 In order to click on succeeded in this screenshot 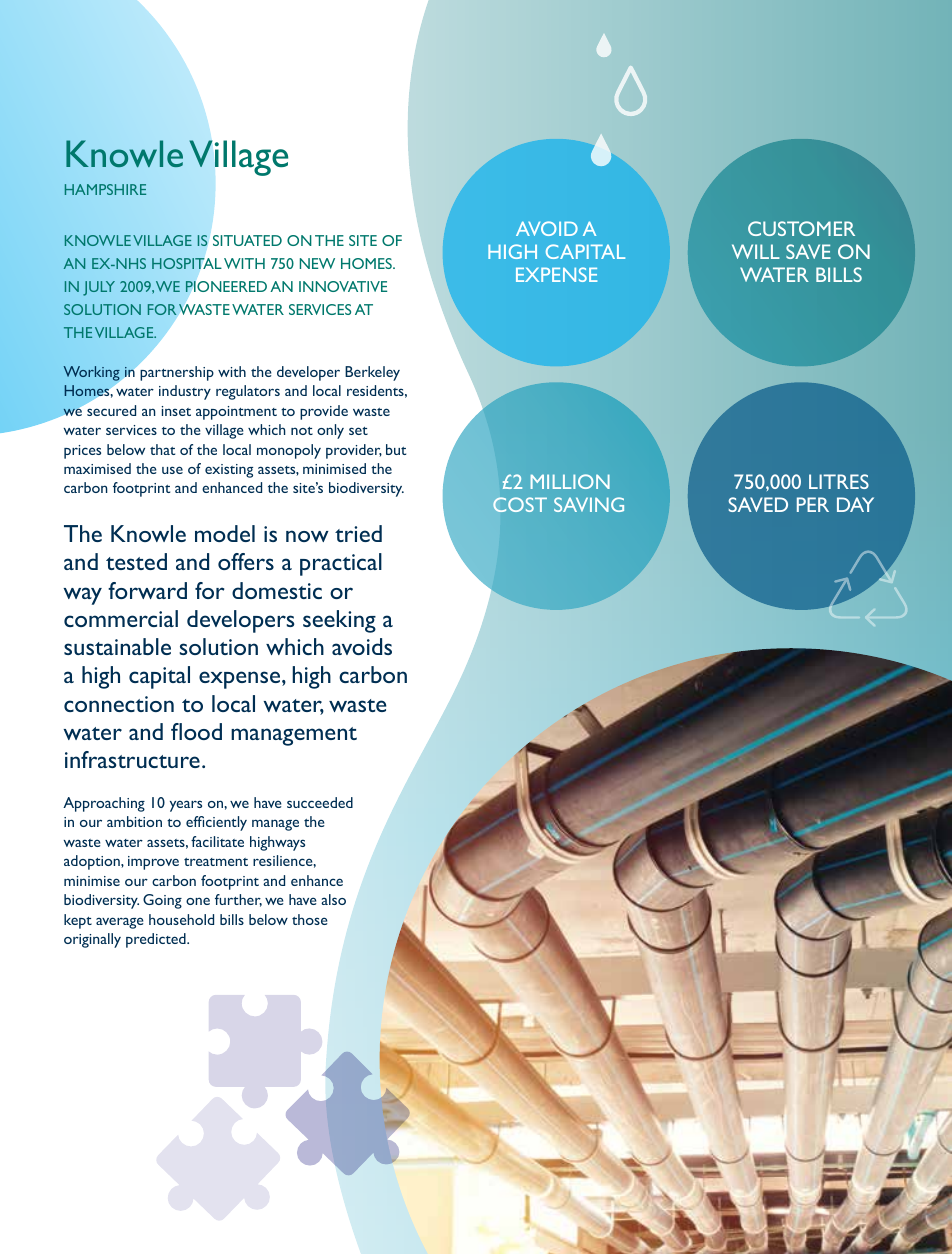, I will do `click(320, 802)`.
